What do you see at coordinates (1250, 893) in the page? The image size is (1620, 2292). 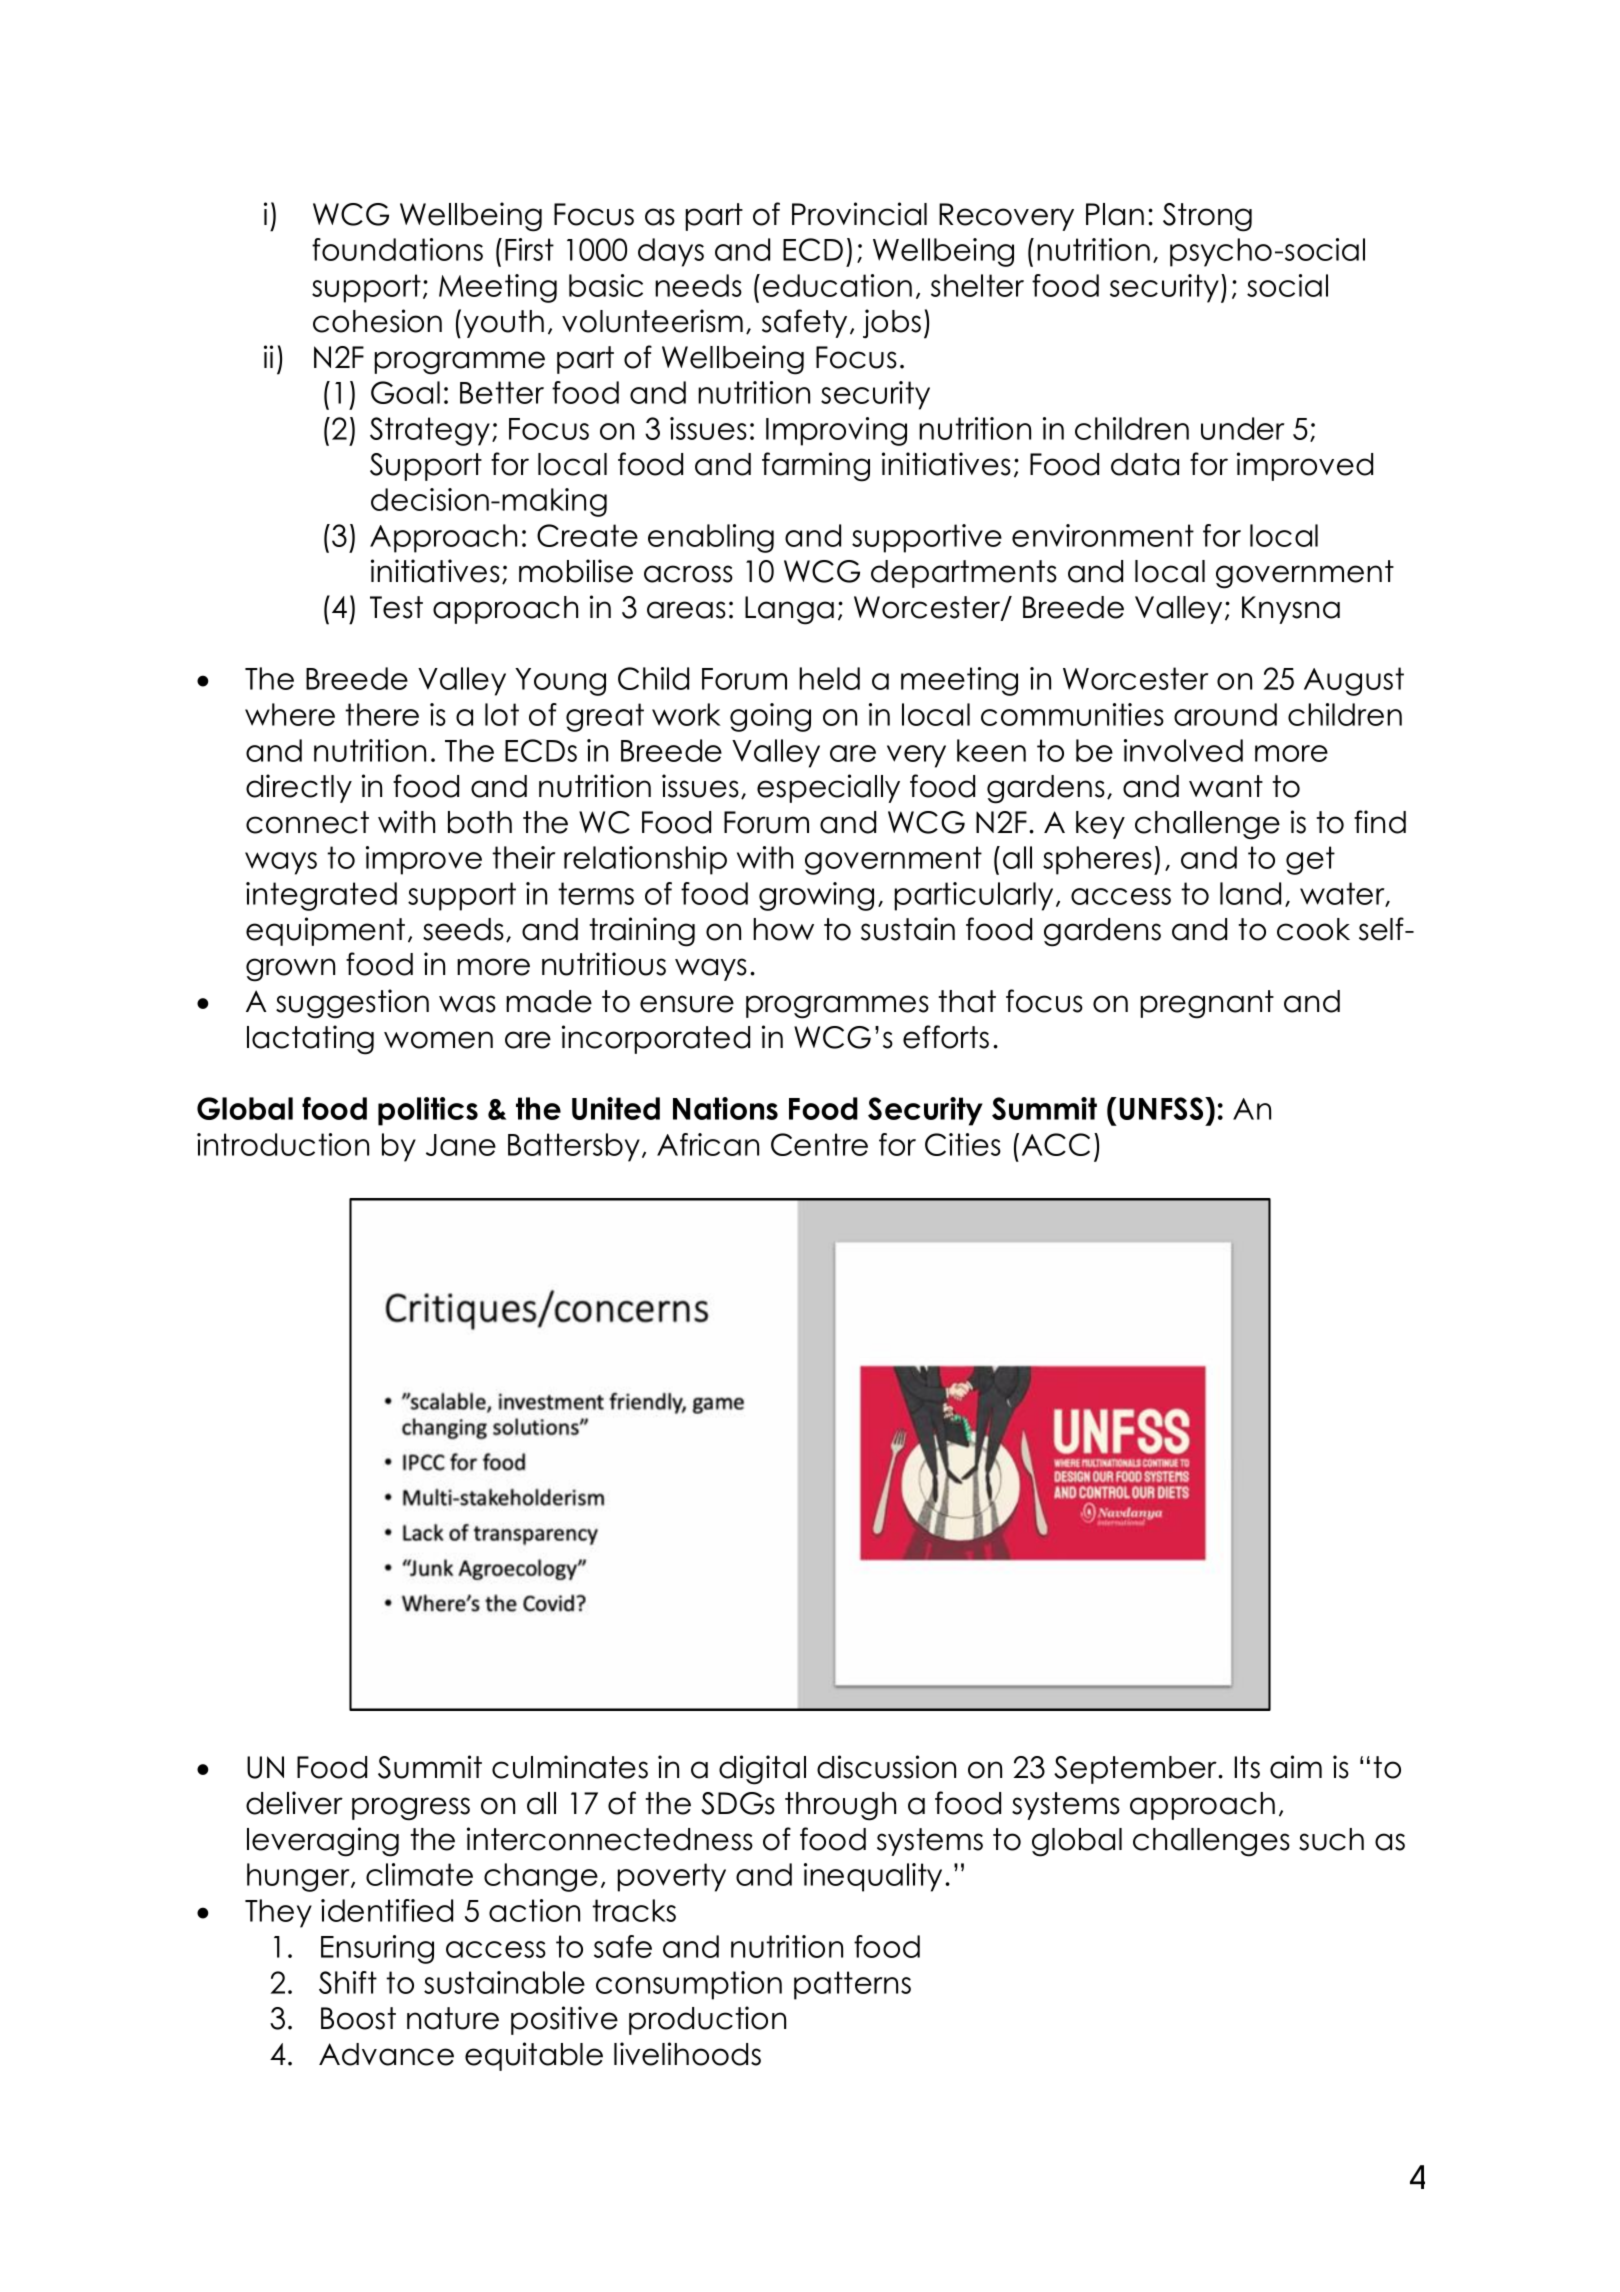 I see `land` at bounding box center [1250, 893].
